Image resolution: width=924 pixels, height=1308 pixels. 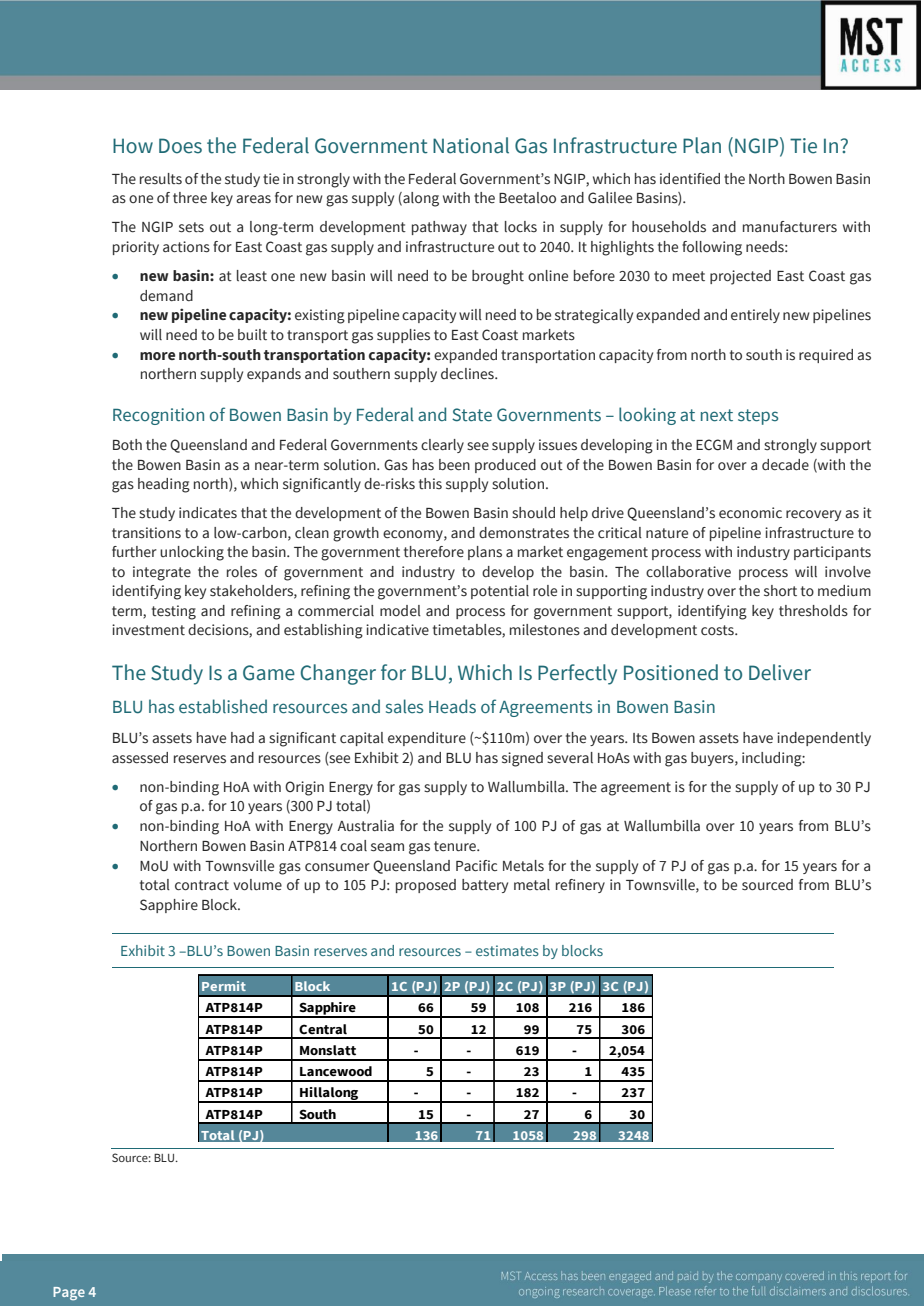 I want to click on Permit, so click(x=224, y=986).
